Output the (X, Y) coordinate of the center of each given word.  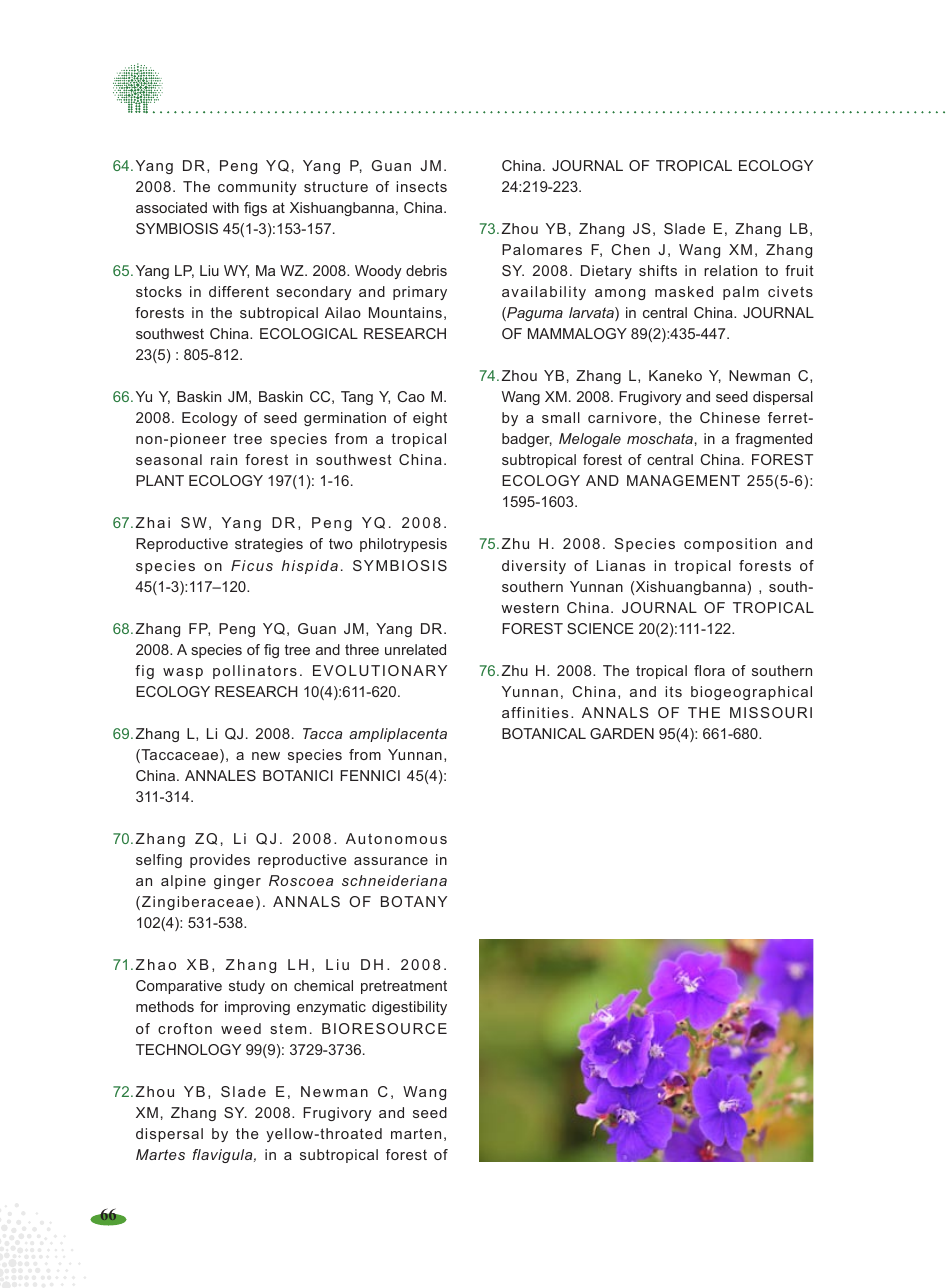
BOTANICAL (544, 733)
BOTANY (414, 901)
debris (426, 270)
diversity (534, 567)
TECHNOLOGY (188, 1049)
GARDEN (622, 733)
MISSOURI (771, 712)
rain (224, 459)
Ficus (252, 565)
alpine (183, 882)
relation (730, 270)
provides (220, 861)
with (225, 207)
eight (430, 419)
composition (730, 545)
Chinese (730, 417)
